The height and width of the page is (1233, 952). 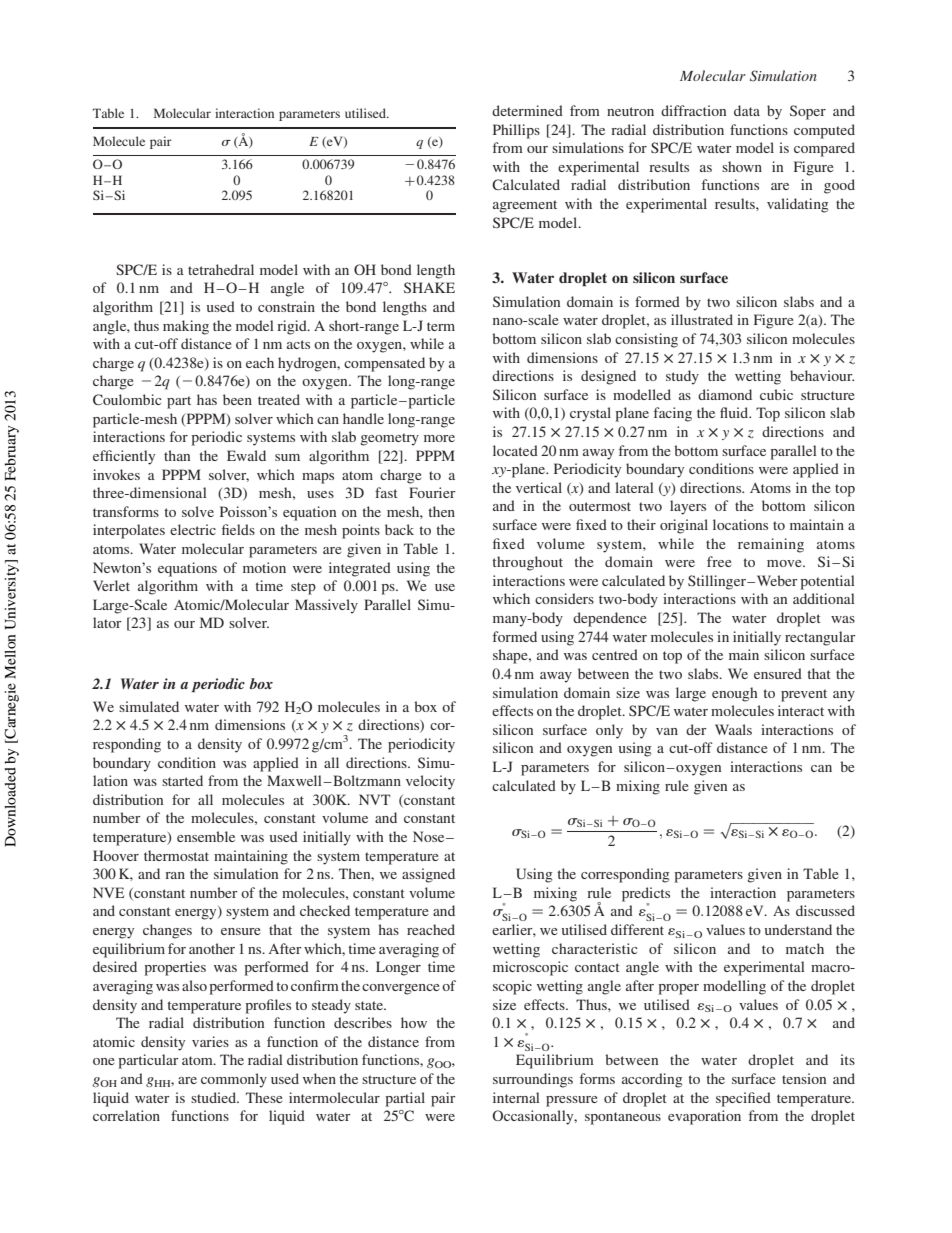 I want to click on studied, so click(x=214, y=1097).
